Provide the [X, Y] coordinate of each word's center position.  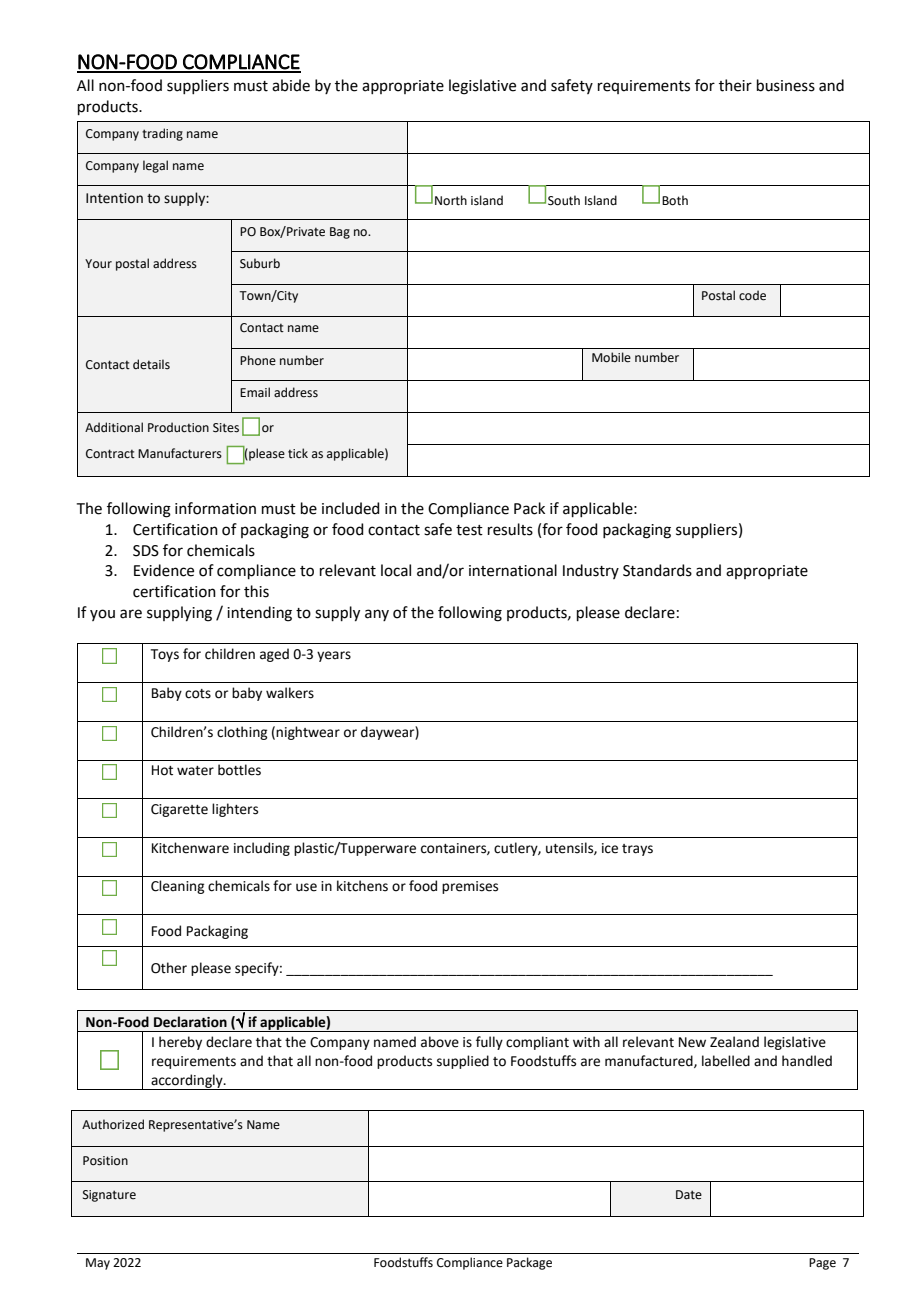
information [215, 508]
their [735, 85]
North [451, 200]
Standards [657, 570]
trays [637, 850]
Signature [109, 1196]
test [469, 530]
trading [162, 134]
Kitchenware [190, 848]
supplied [463, 1062]
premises [470, 887]
